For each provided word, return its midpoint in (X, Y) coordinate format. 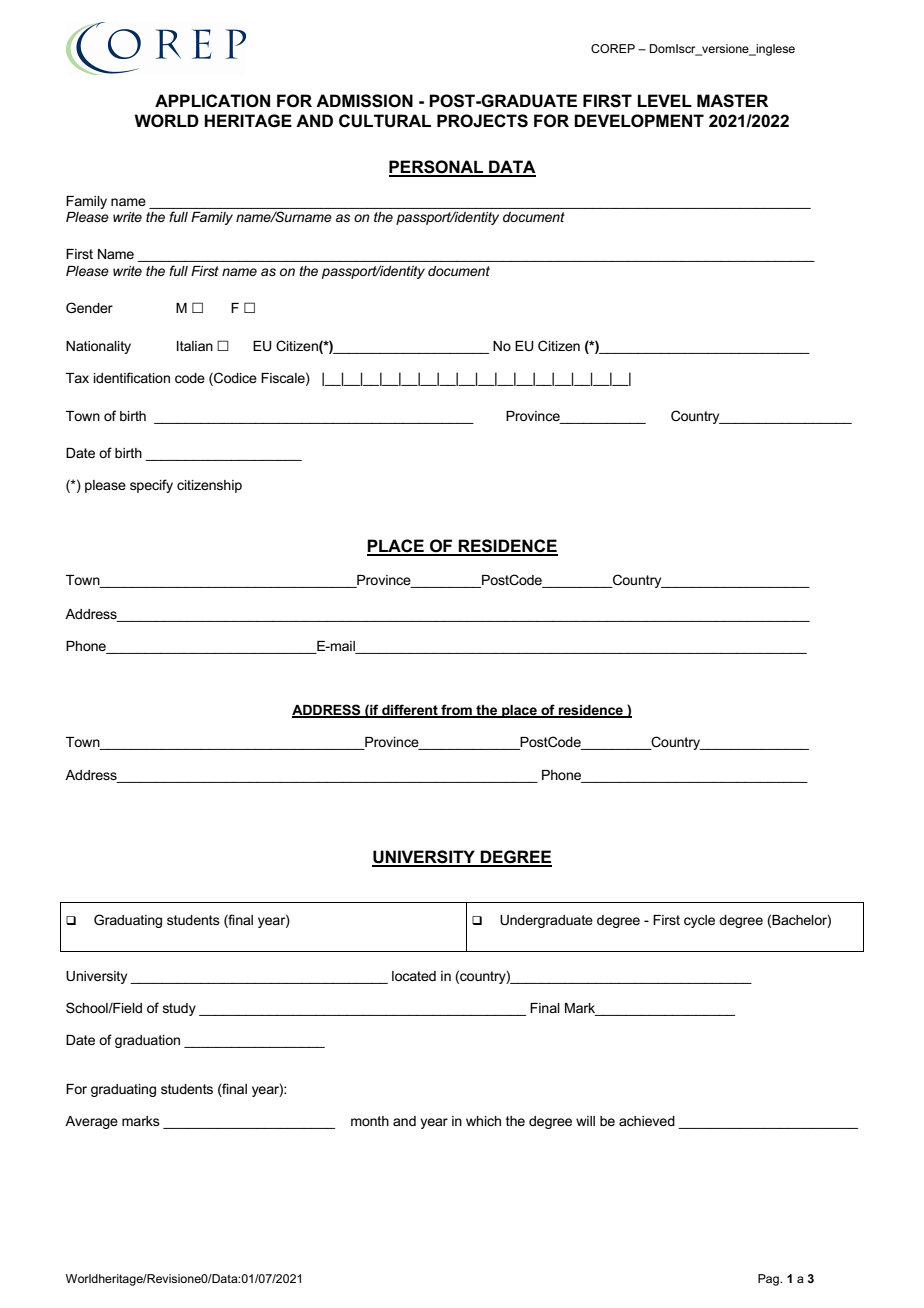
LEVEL (665, 100)
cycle (699, 921)
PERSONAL (437, 168)
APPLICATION (212, 101)
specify (151, 486)
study (179, 1009)
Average (91, 1122)
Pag (769, 1280)
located (414, 976)
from (456, 711)
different (410, 711)
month (370, 1121)
